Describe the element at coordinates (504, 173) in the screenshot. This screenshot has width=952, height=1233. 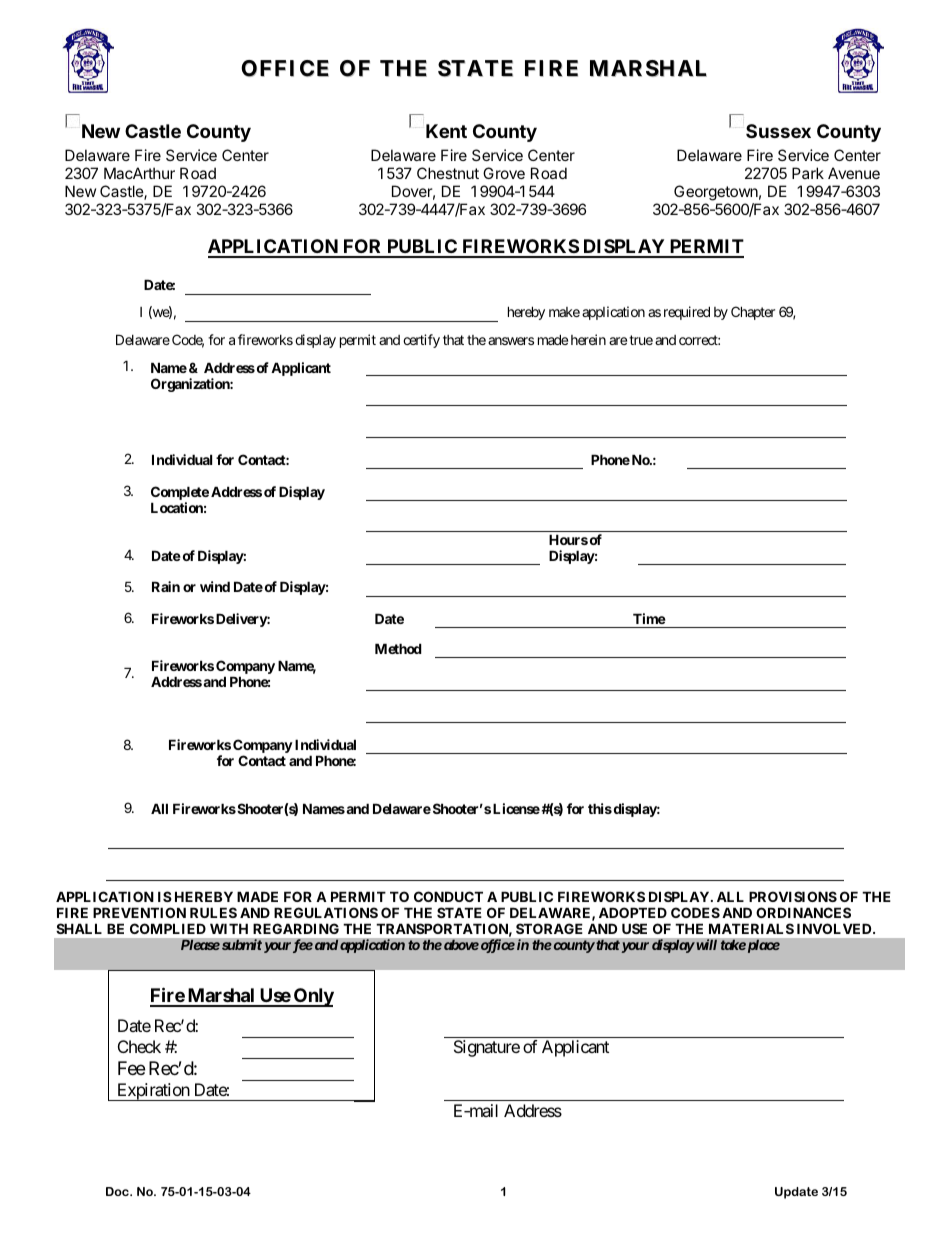
I see `Grove` at that location.
